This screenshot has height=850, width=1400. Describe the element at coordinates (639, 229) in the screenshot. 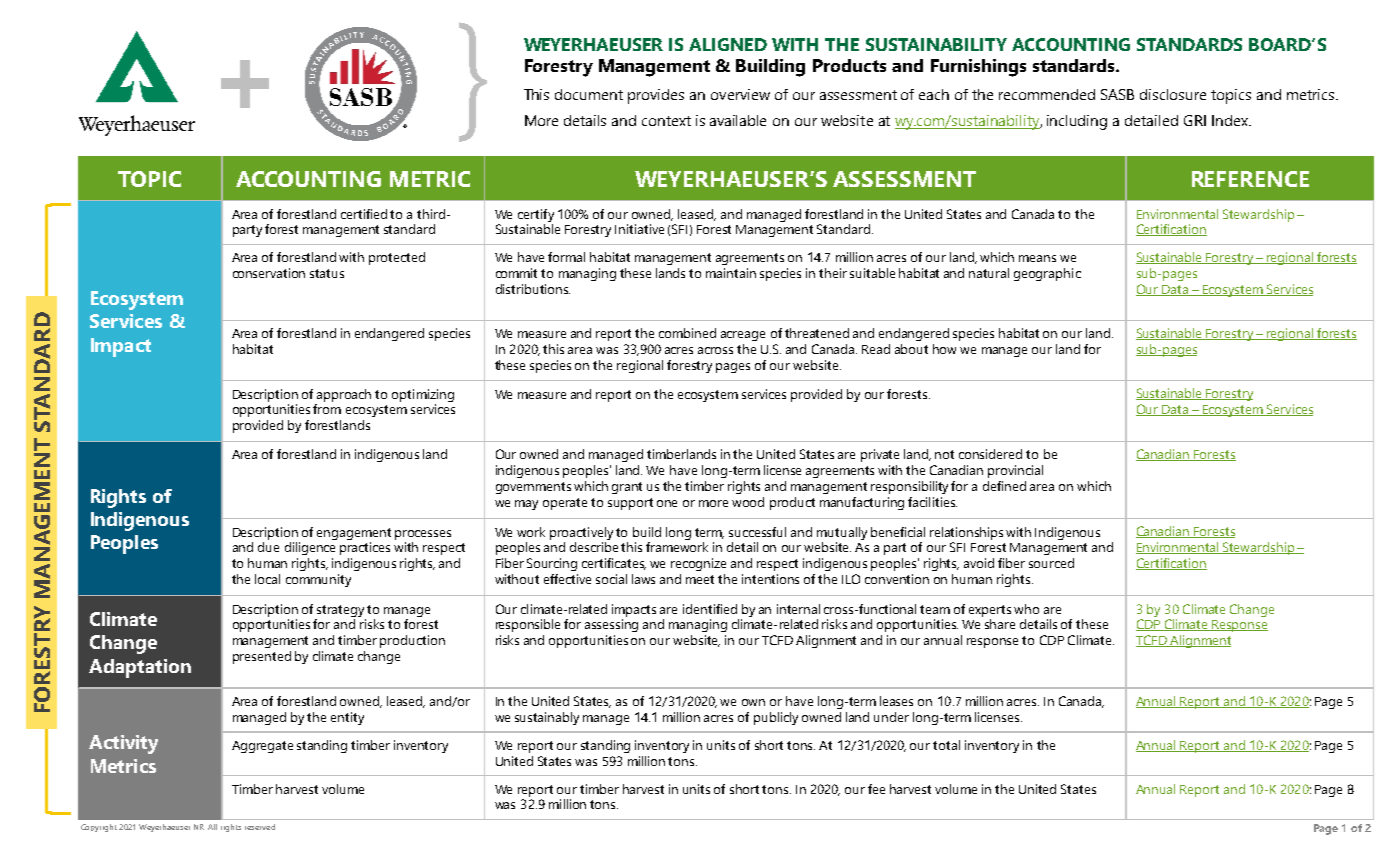

I see `Initiative` at that location.
